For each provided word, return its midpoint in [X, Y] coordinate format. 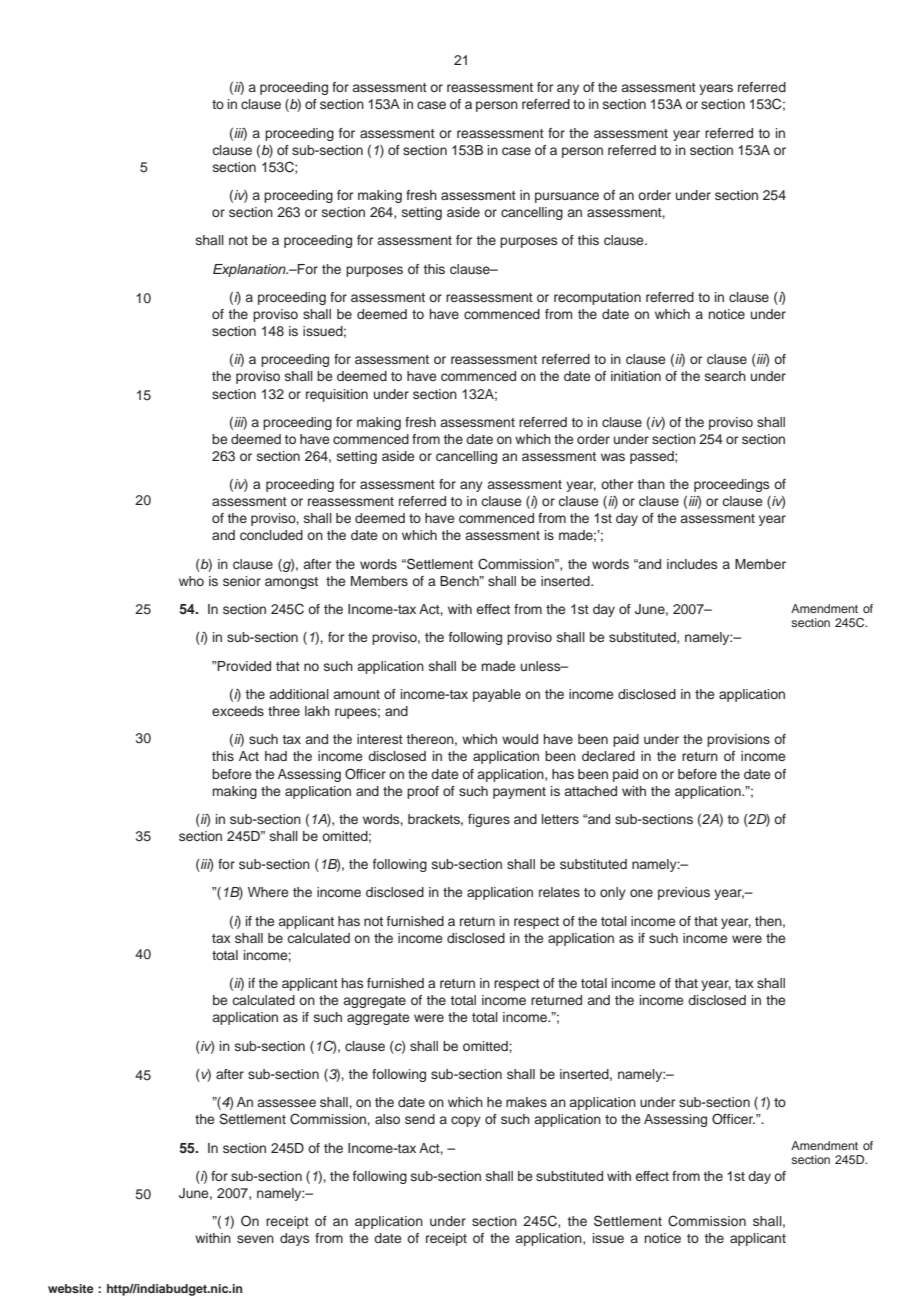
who [191, 581]
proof [423, 792]
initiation [636, 376]
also [387, 1119]
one [641, 893]
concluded [271, 535]
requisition [337, 395]
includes [692, 564]
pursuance [567, 197]
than [651, 484]
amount [357, 694]
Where [268, 892]
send [420, 1119]
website [71, 1288]
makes [526, 1102]
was [613, 457]
